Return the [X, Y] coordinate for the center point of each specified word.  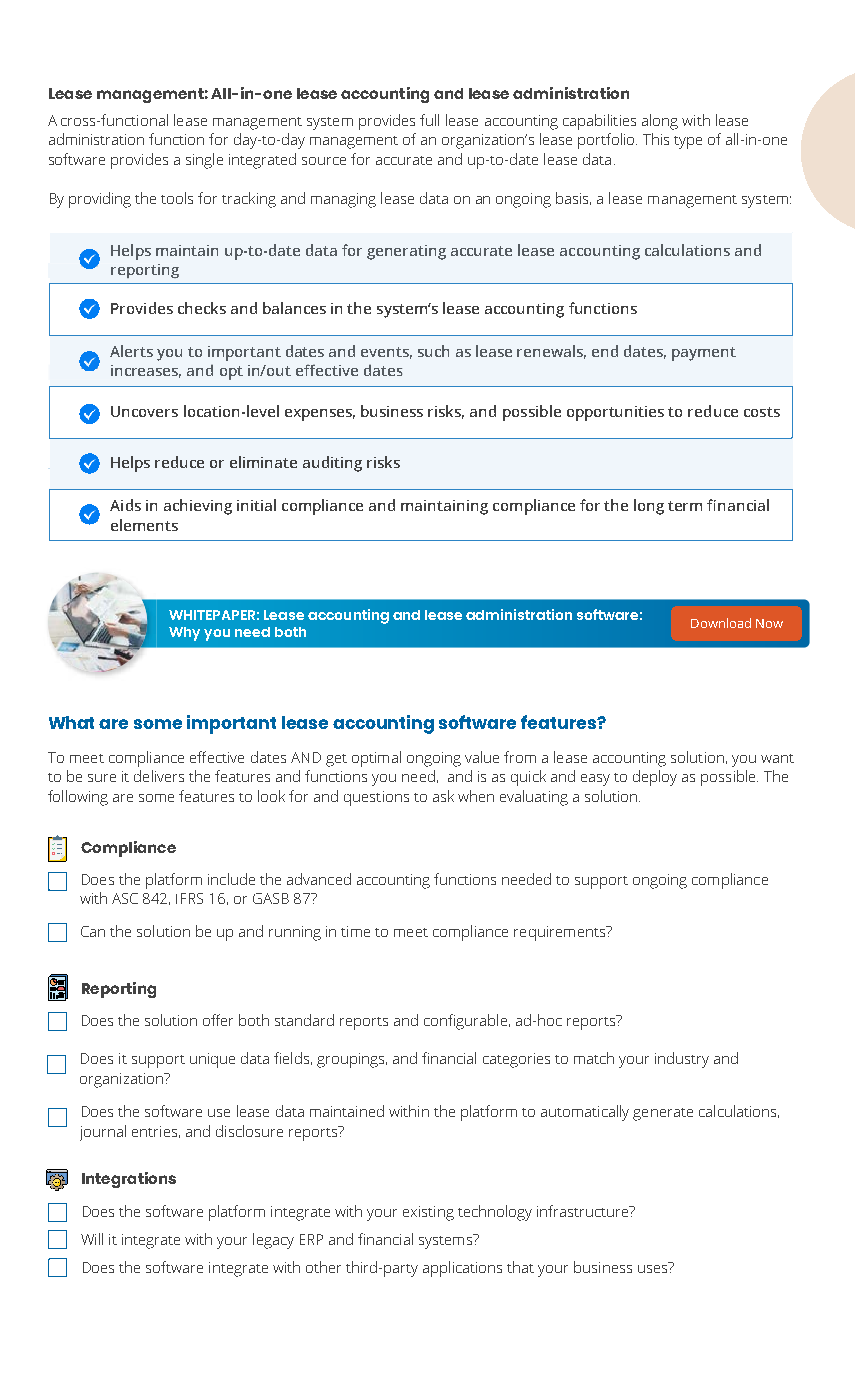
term [685, 506]
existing [428, 1213]
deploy [655, 778]
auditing [332, 464]
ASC [125, 898]
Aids [125, 505]
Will [92, 1239]
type [688, 142]
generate [663, 1114]
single [204, 161]
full [429, 120]
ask [443, 796]
